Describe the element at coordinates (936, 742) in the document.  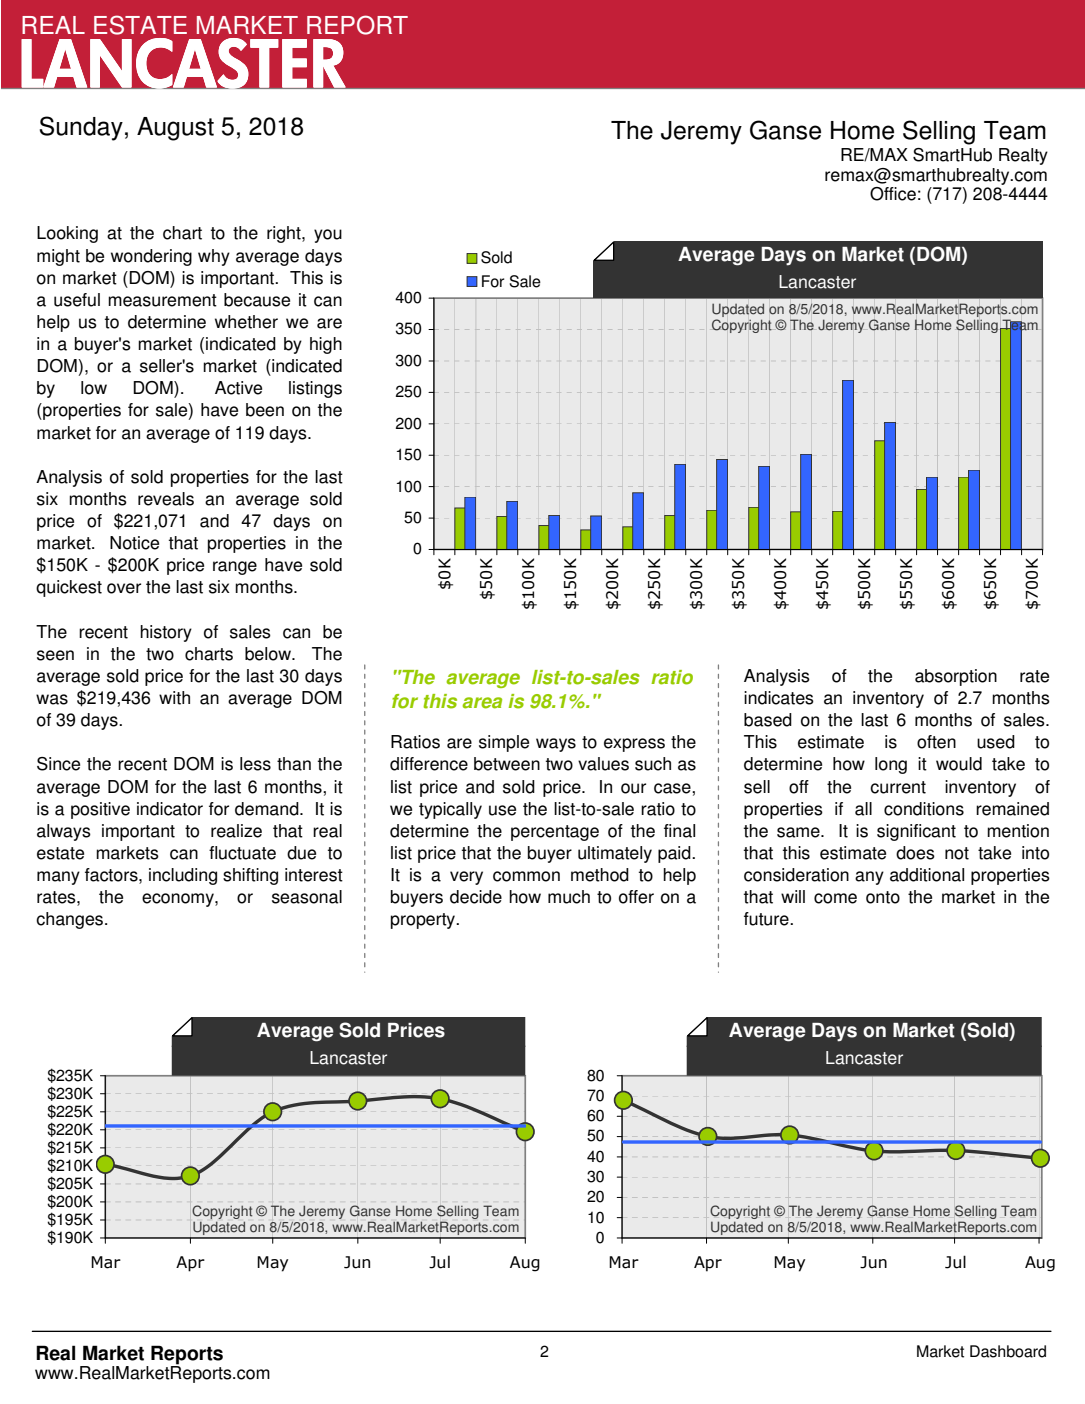
I see `often` at that location.
